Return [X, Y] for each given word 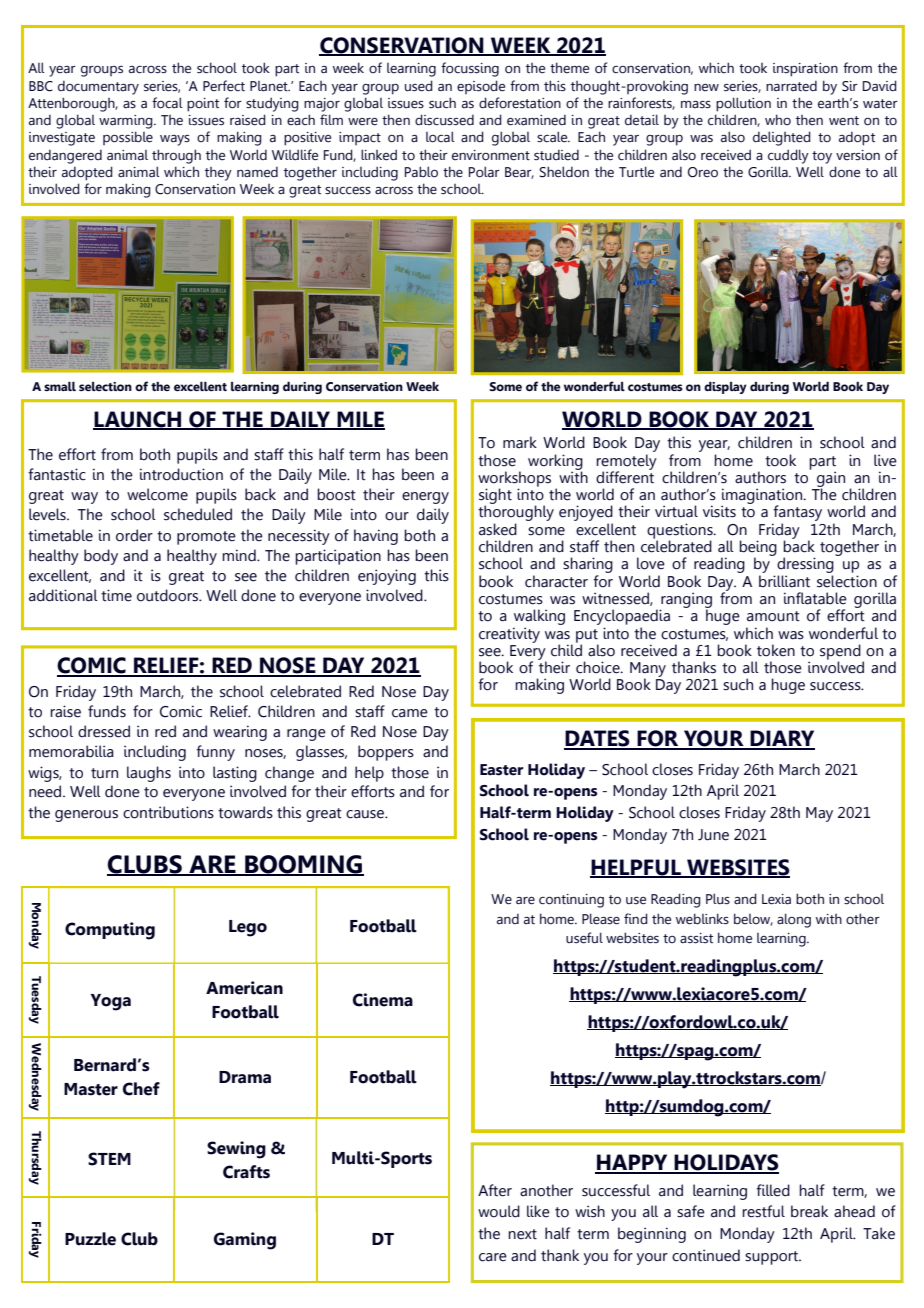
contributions [168, 812]
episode [481, 87]
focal [167, 103]
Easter [501, 770]
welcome [157, 494]
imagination [763, 497]
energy [425, 498]
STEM [109, 1159]
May [819, 814]
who [778, 119]
